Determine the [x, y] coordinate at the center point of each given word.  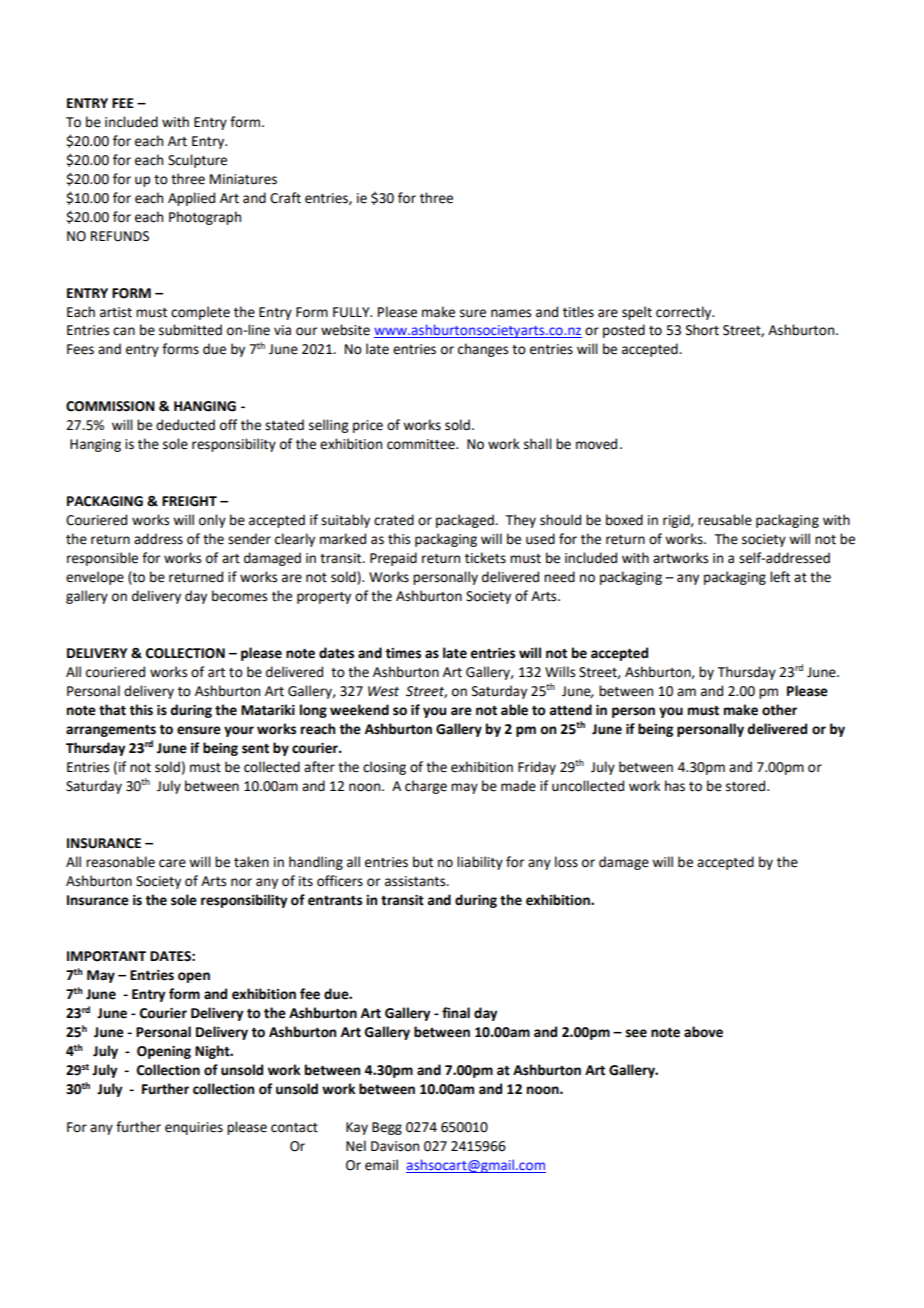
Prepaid [393, 559]
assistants [416, 881]
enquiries [194, 1128]
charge [426, 787]
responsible [102, 559]
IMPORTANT [106, 956]
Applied [191, 199]
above [703, 1032]
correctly [685, 313]
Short [702, 330]
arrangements [111, 731]
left [780, 577]
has [675, 786]
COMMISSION [110, 406]
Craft [285, 198]
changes [483, 350]
